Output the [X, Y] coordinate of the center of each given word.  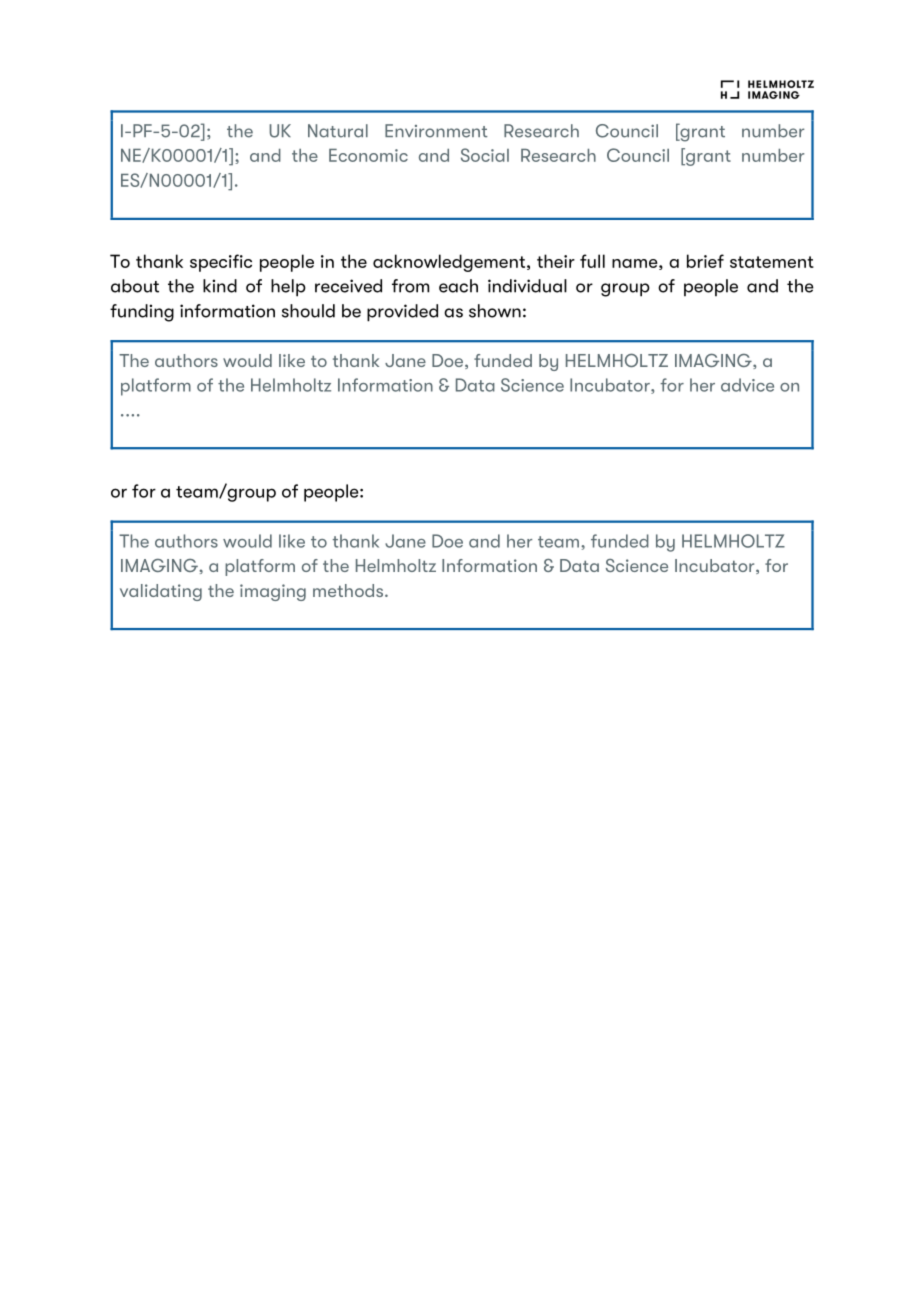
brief [705, 261]
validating [161, 592]
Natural [338, 131]
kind [220, 286]
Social [485, 155]
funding [142, 313]
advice [747, 385]
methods [349, 590]
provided [402, 313]
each [458, 286]
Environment [436, 131]
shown [495, 311]
